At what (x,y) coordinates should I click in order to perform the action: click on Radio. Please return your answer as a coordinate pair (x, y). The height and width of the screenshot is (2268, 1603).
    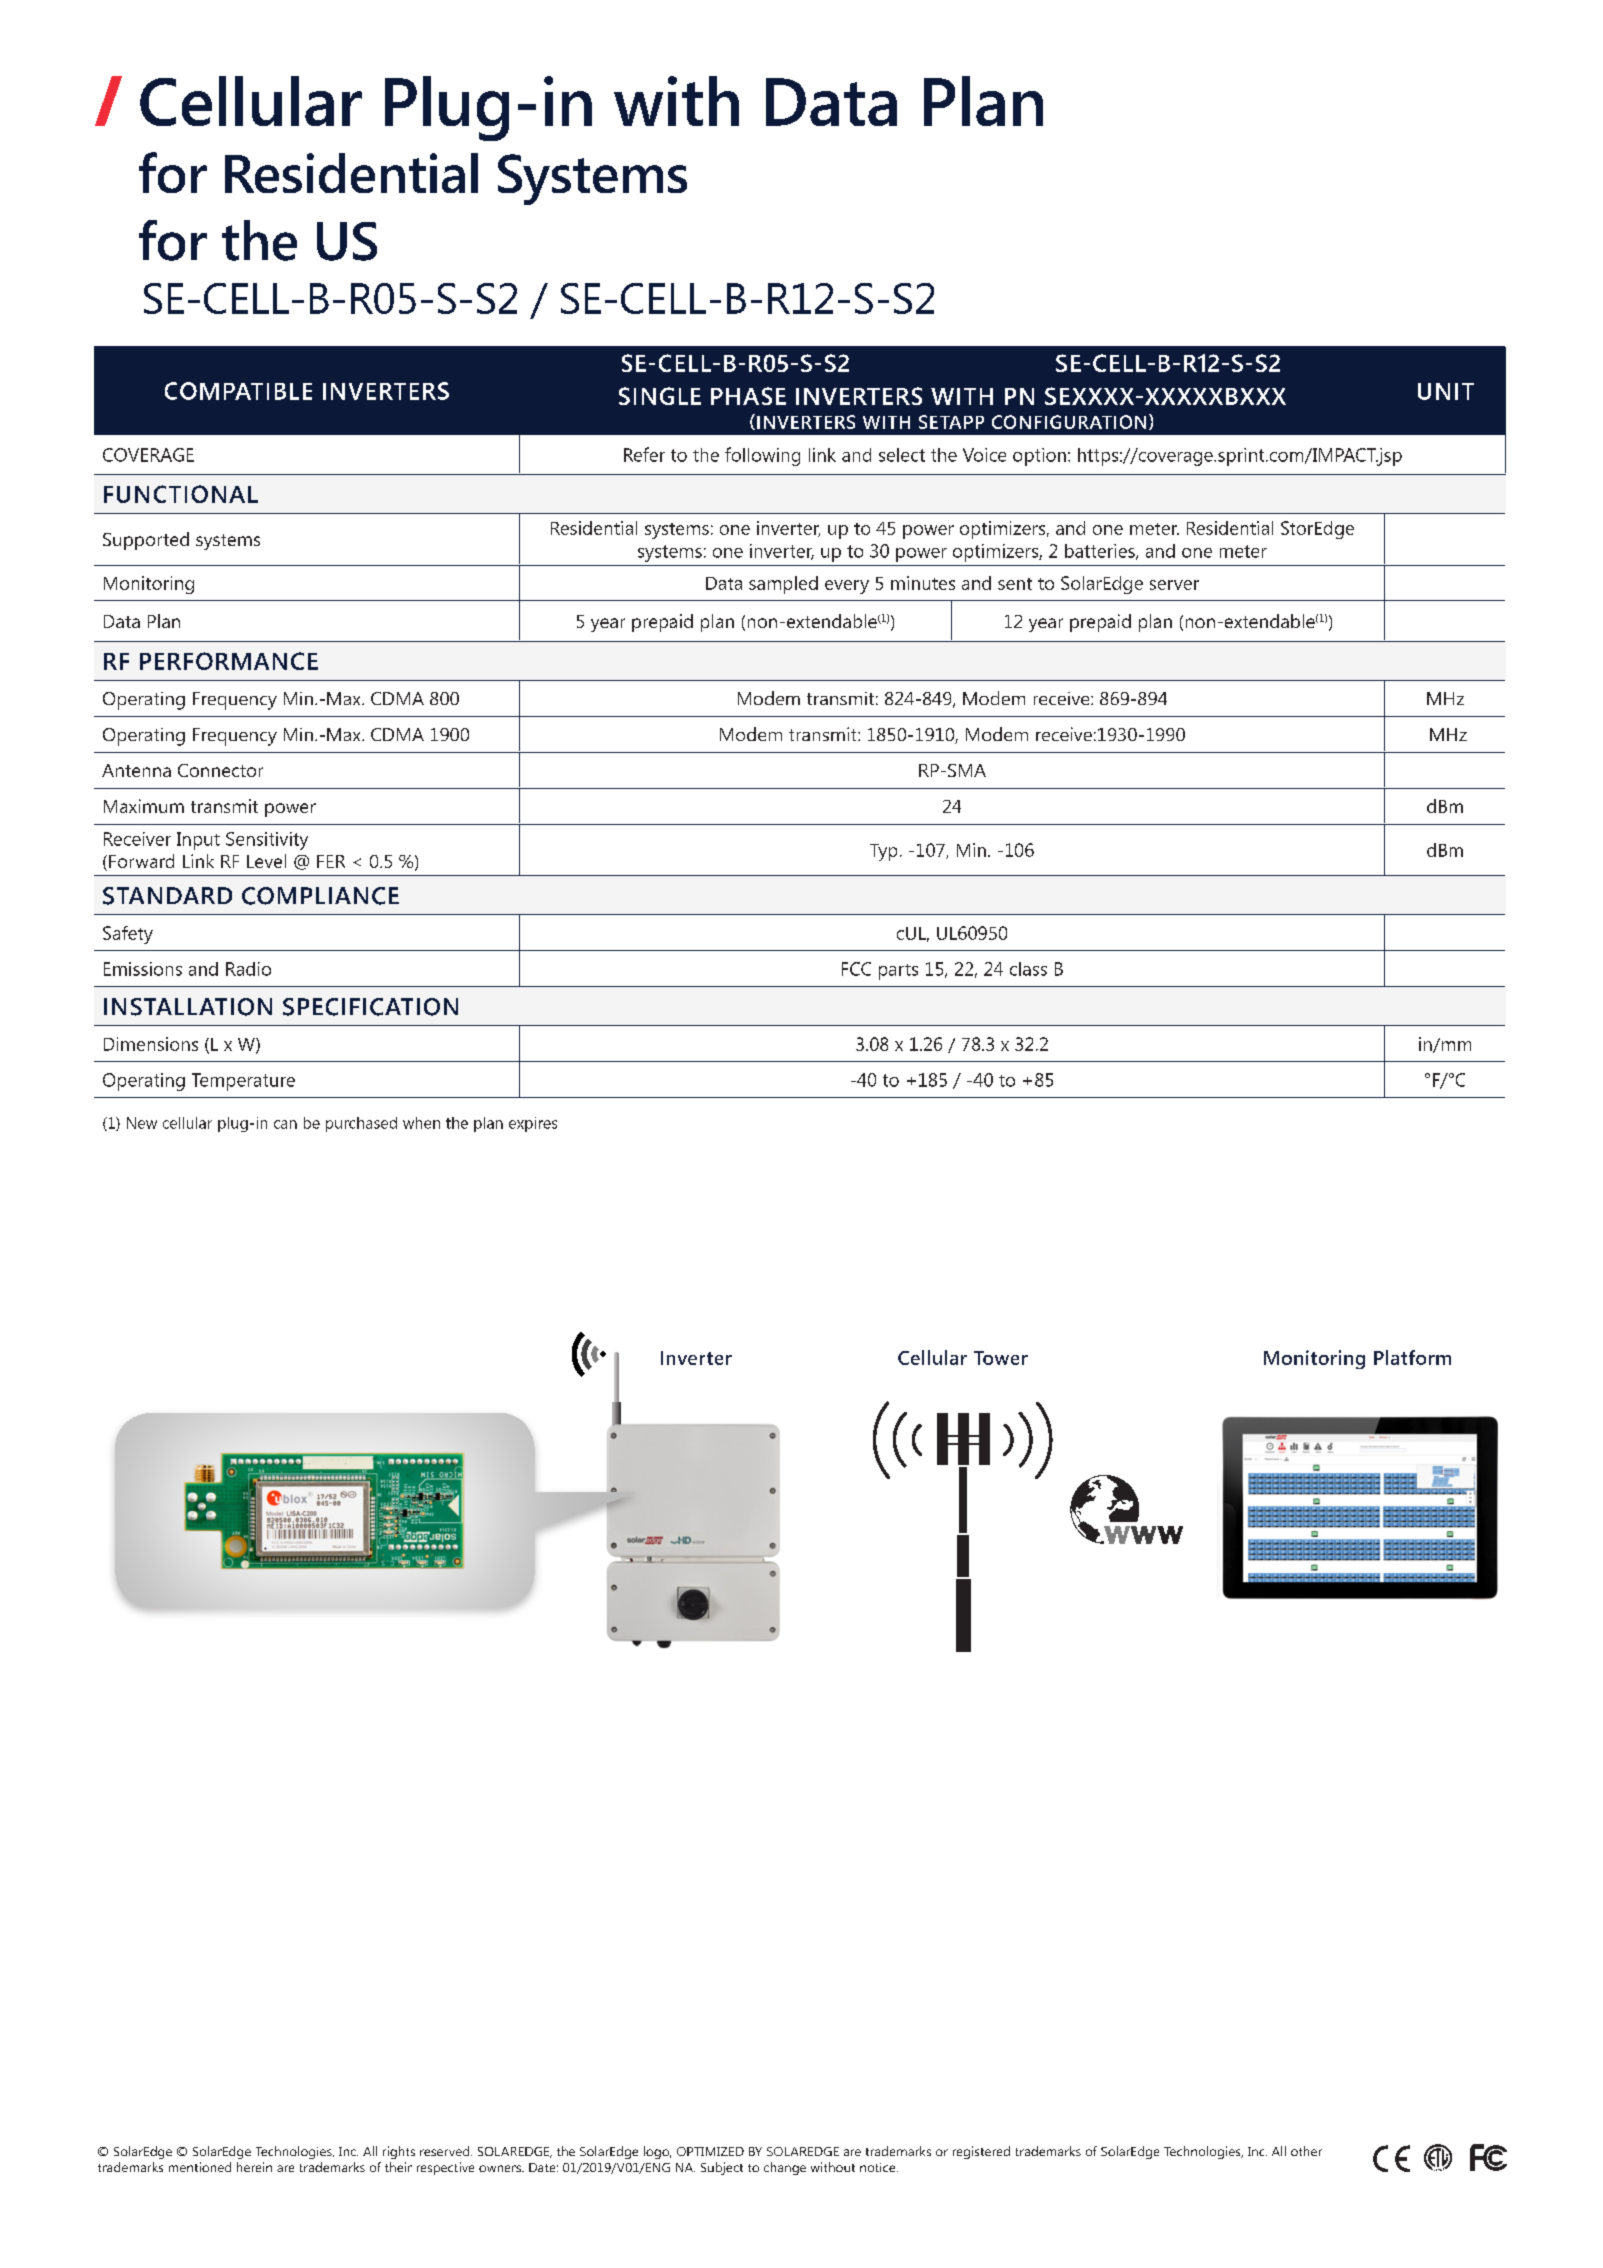
    Looking at the image, I should click on (248, 969).
